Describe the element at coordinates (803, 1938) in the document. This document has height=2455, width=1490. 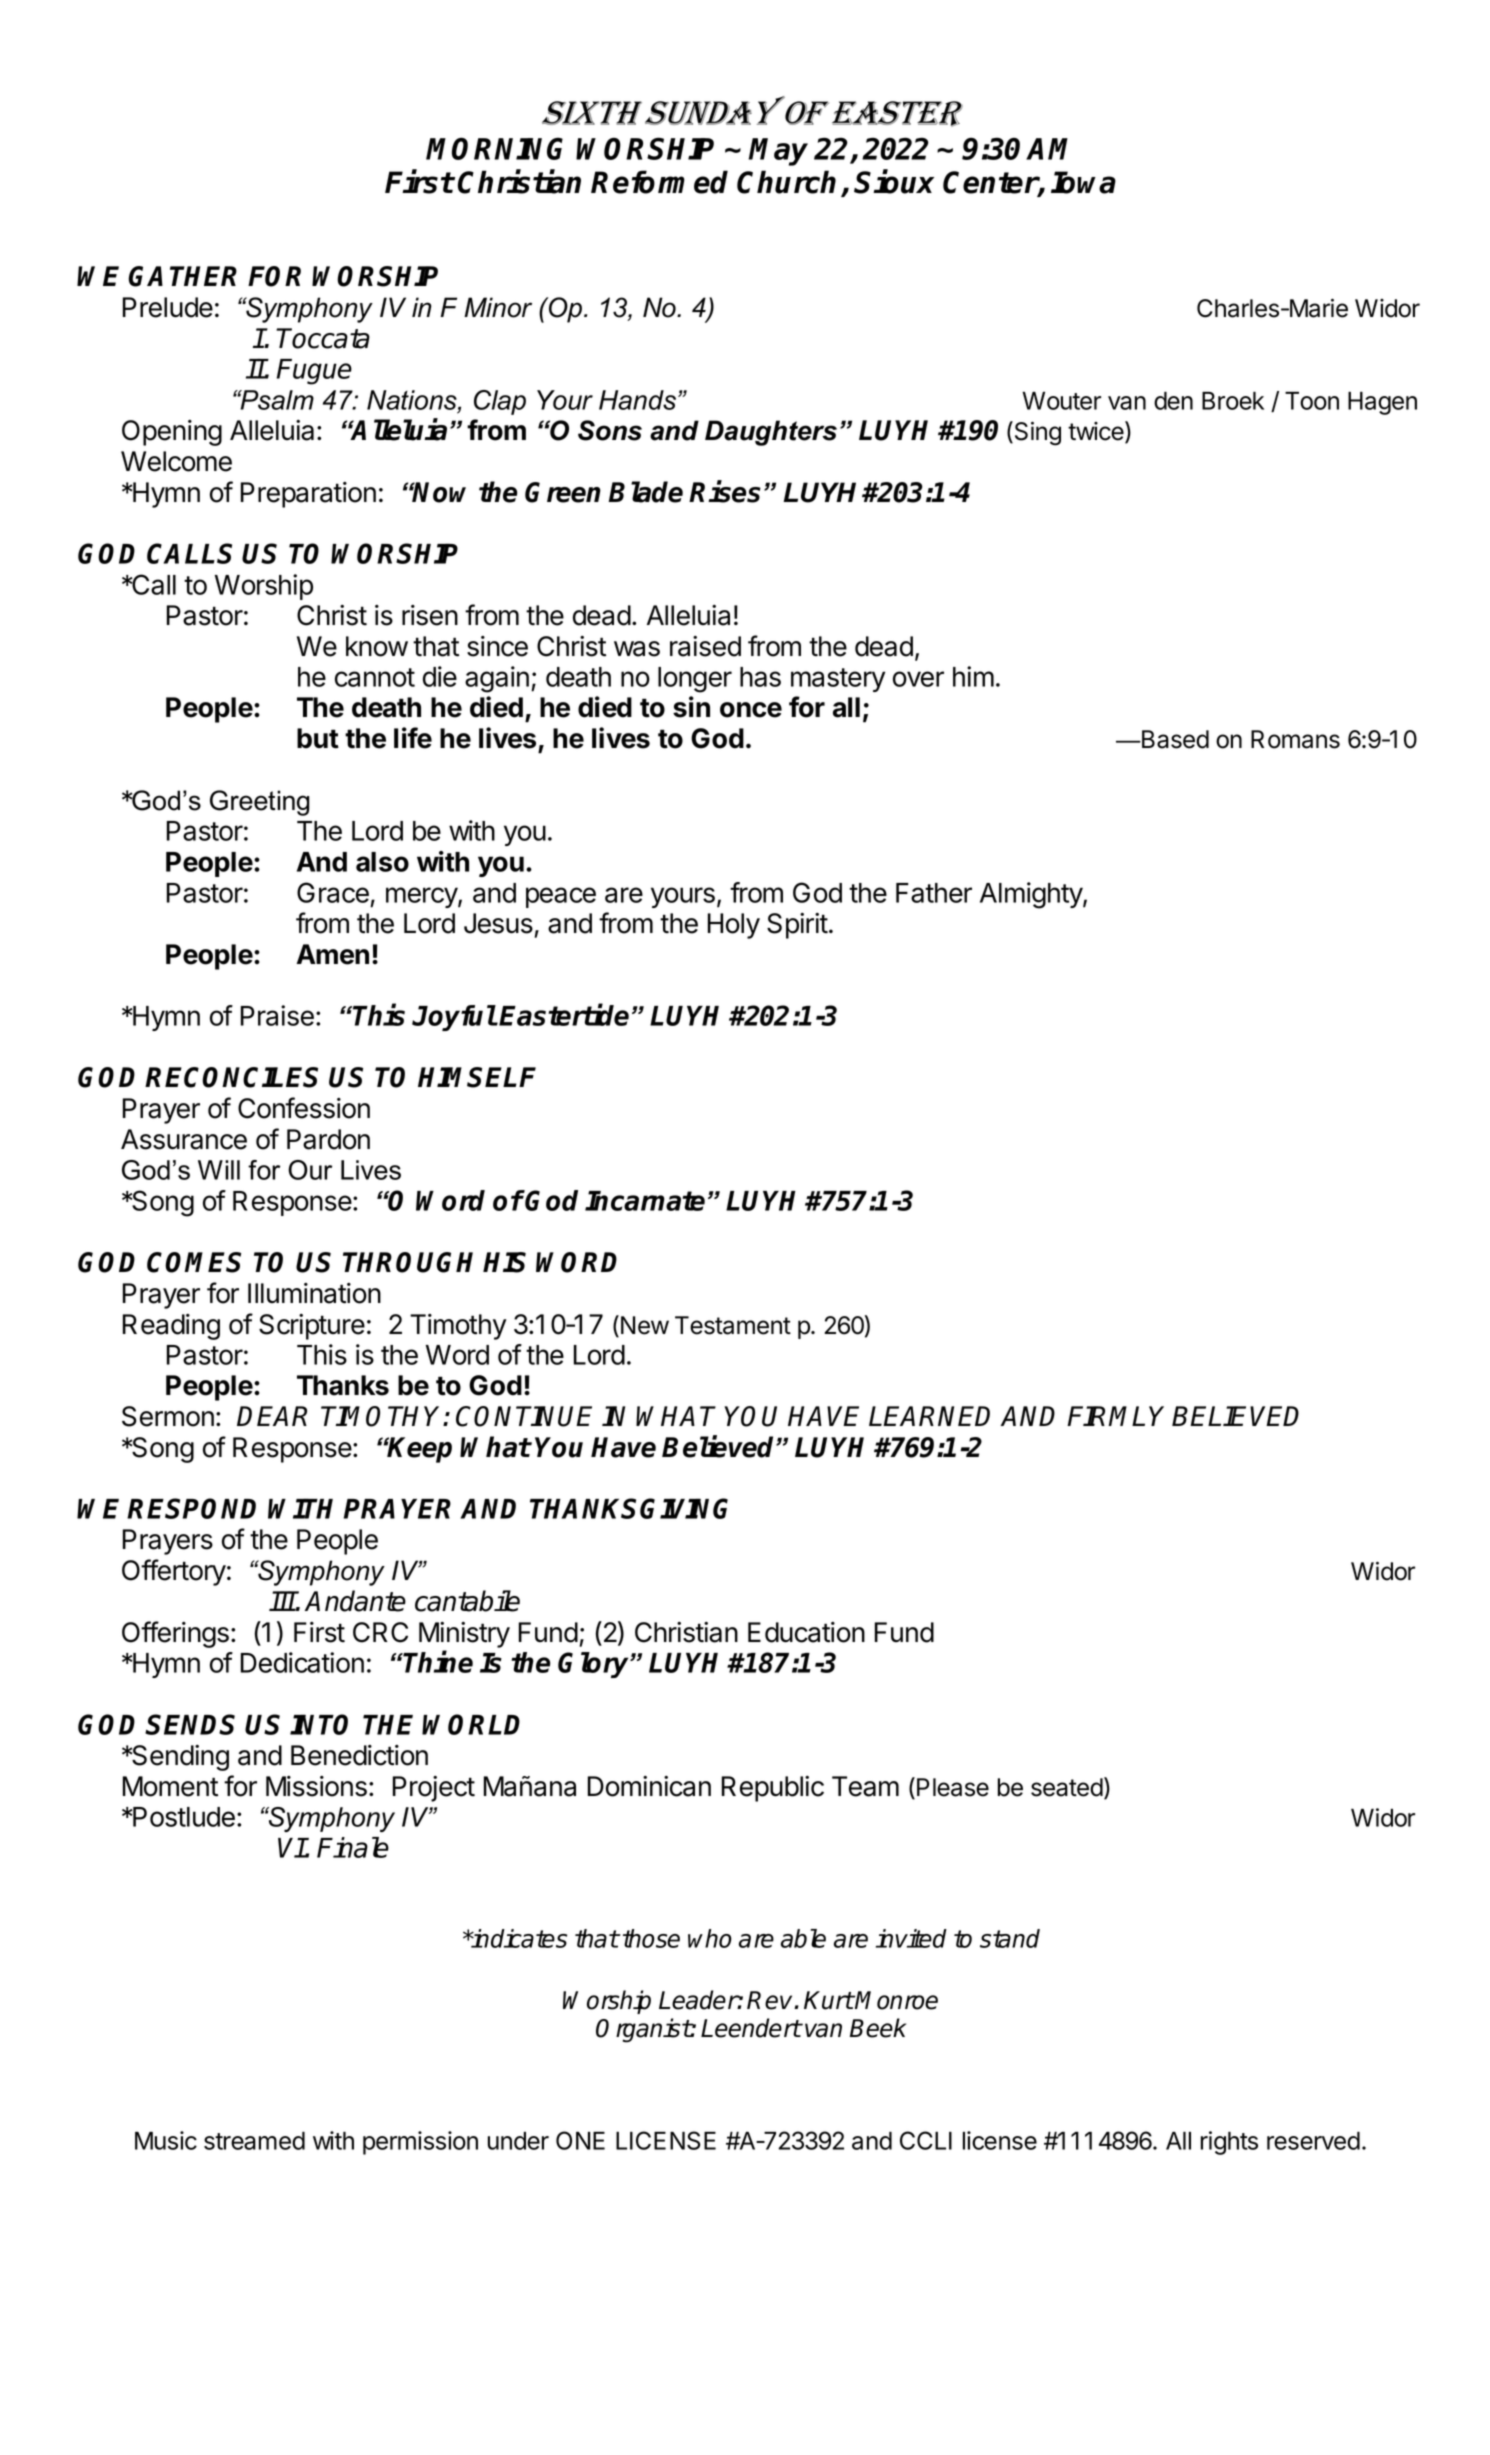
I see `able` at that location.
